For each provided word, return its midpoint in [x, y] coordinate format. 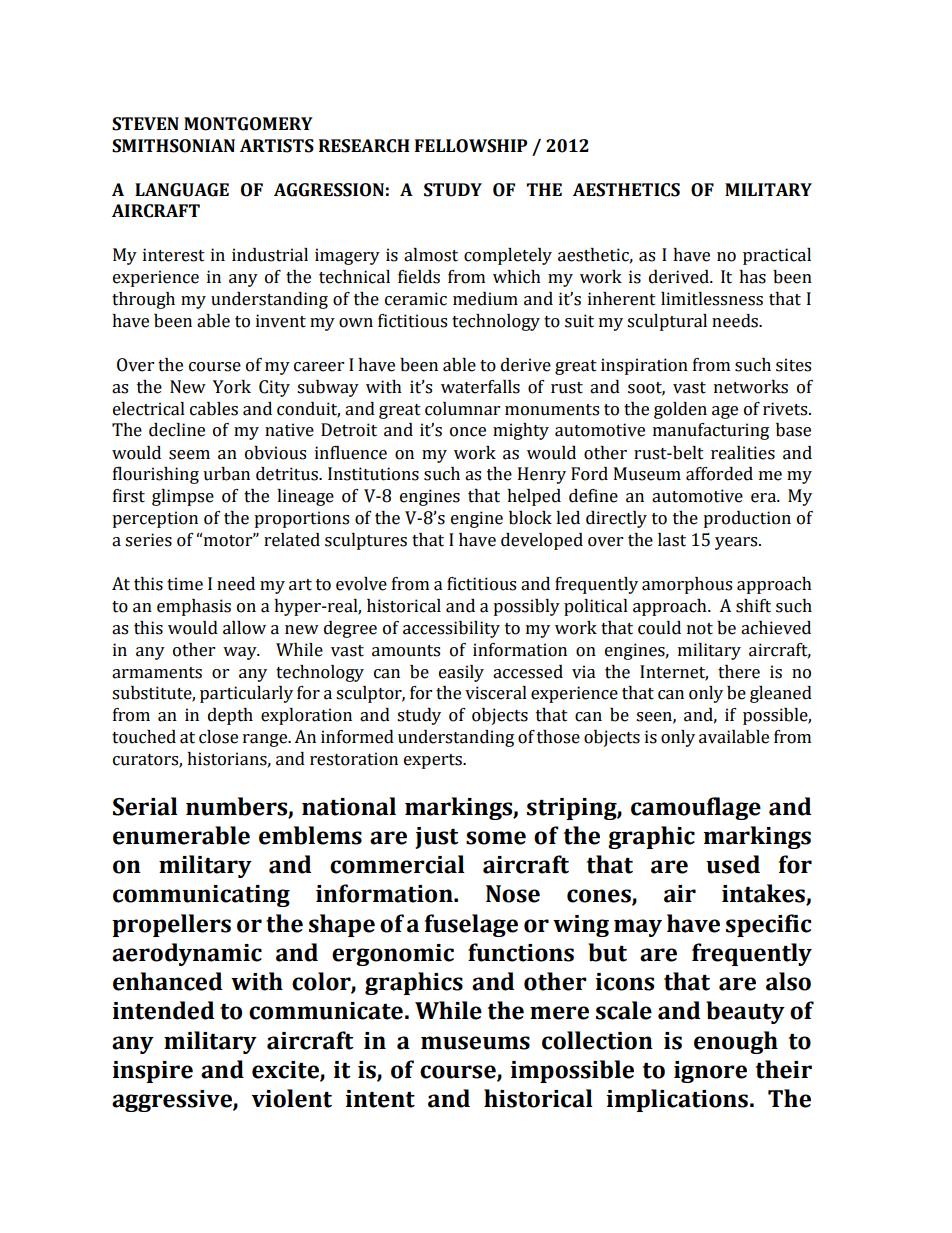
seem [189, 455]
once [468, 432]
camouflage [696, 808]
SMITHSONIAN [173, 146]
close [218, 737]
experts [434, 761]
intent [380, 1099]
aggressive [173, 1101]
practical [777, 256]
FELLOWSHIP [471, 146]
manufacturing [711, 431]
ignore [710, 1072]
